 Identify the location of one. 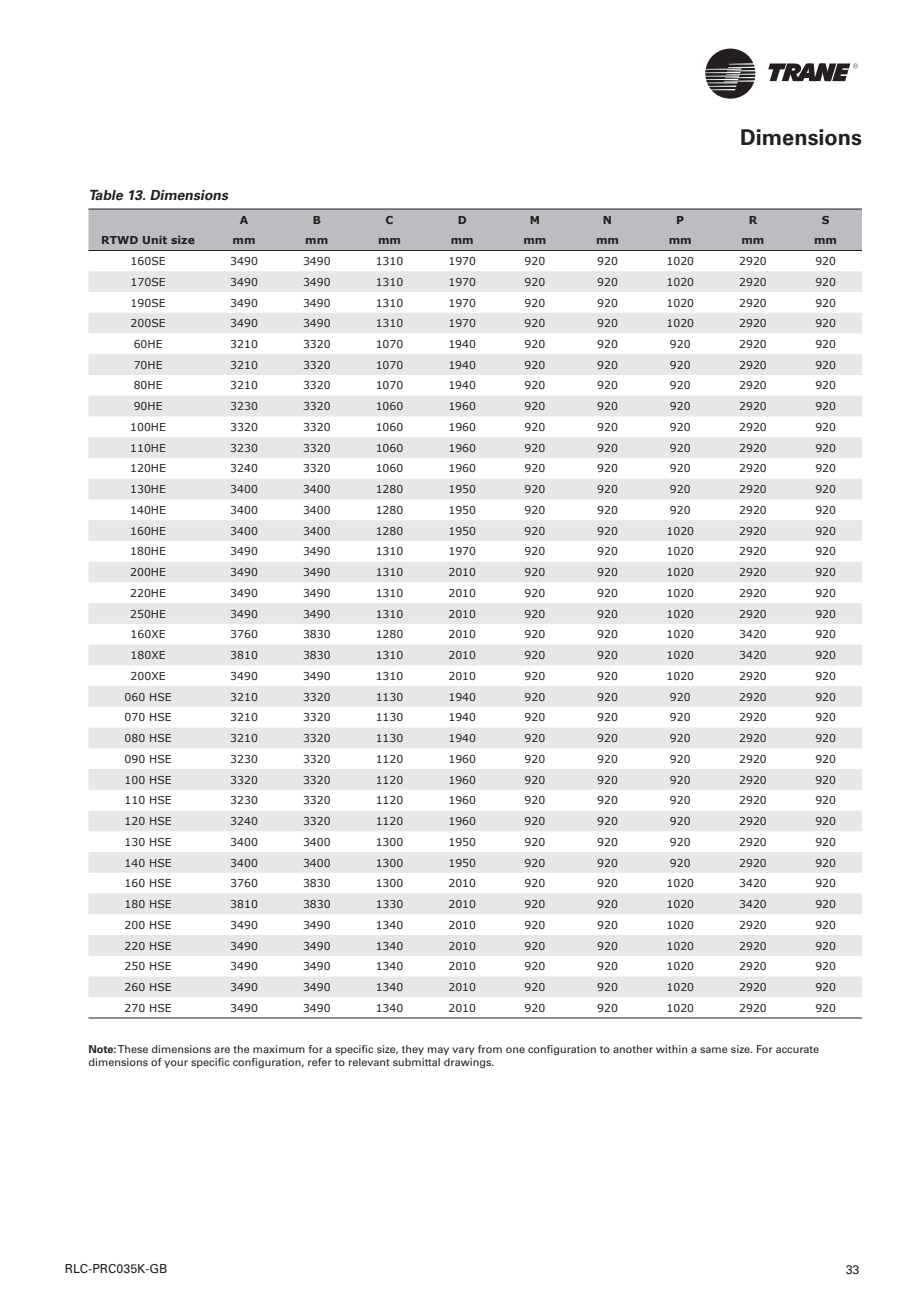
(515, 1050).
